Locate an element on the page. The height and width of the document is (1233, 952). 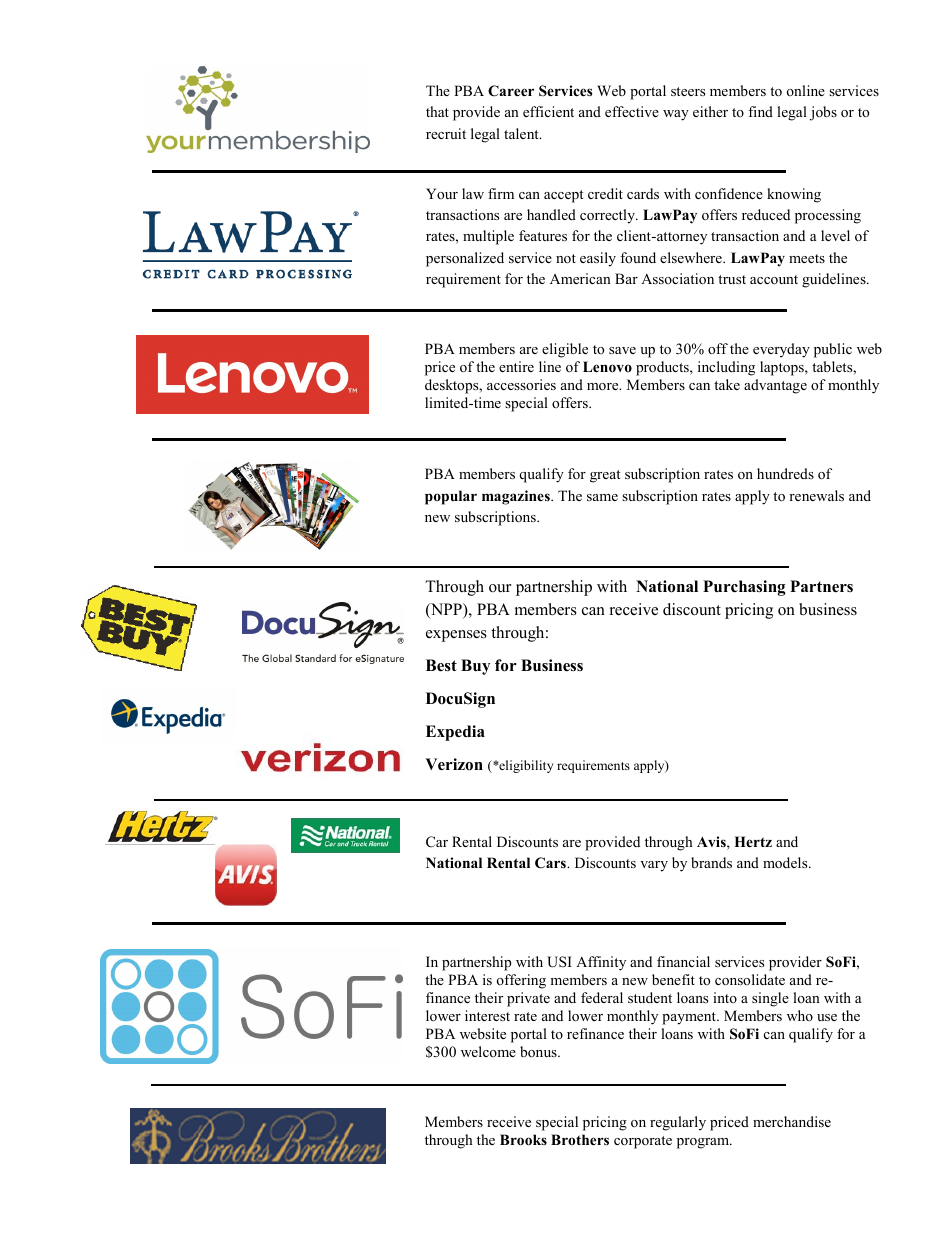
find is located at coordinates (760, 111).
